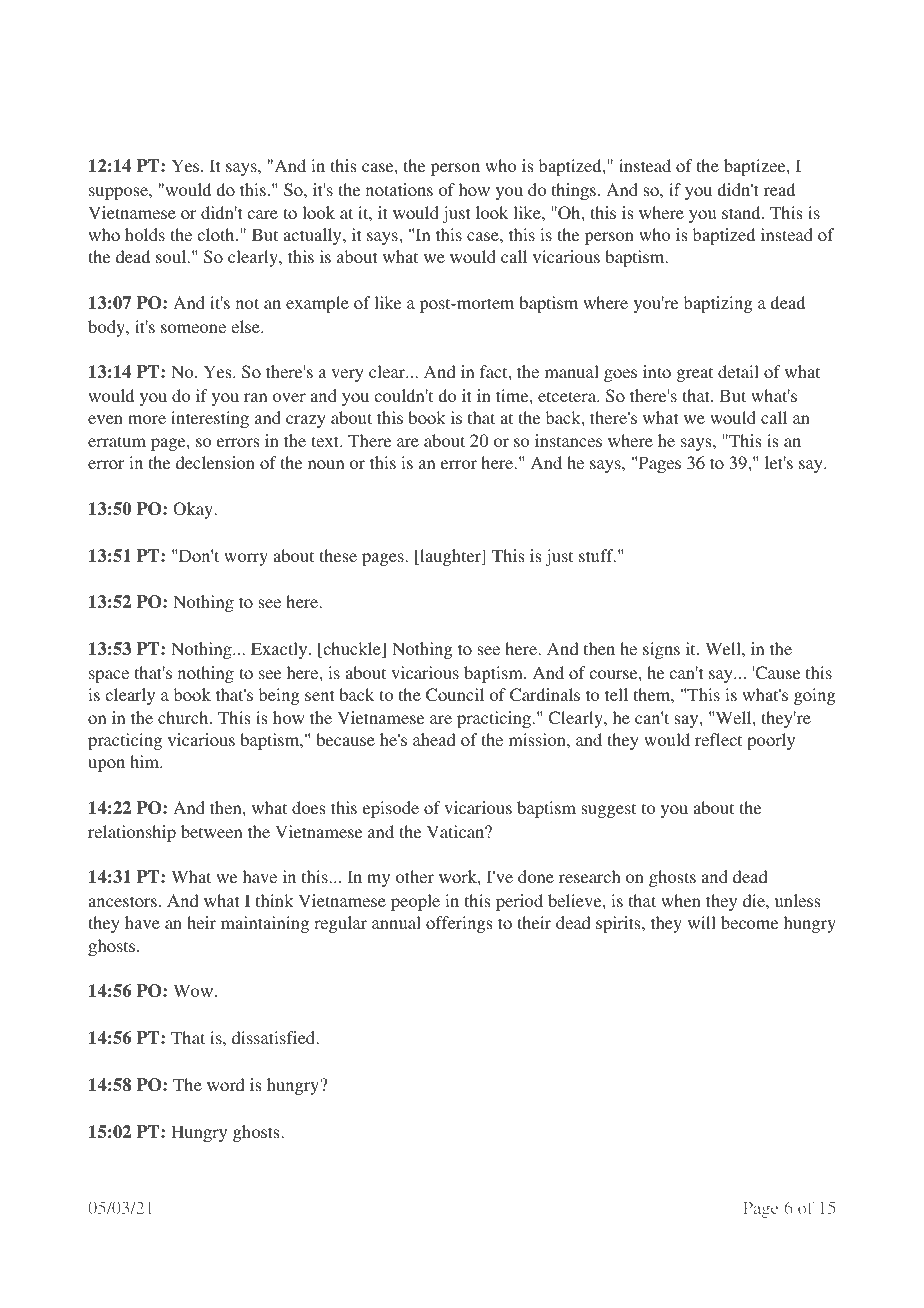 The width and height of the image is (924, 1308). What do you see at coordinates (718, 739) in the image?
I see `reflect` at bounding box center [718, 739].
